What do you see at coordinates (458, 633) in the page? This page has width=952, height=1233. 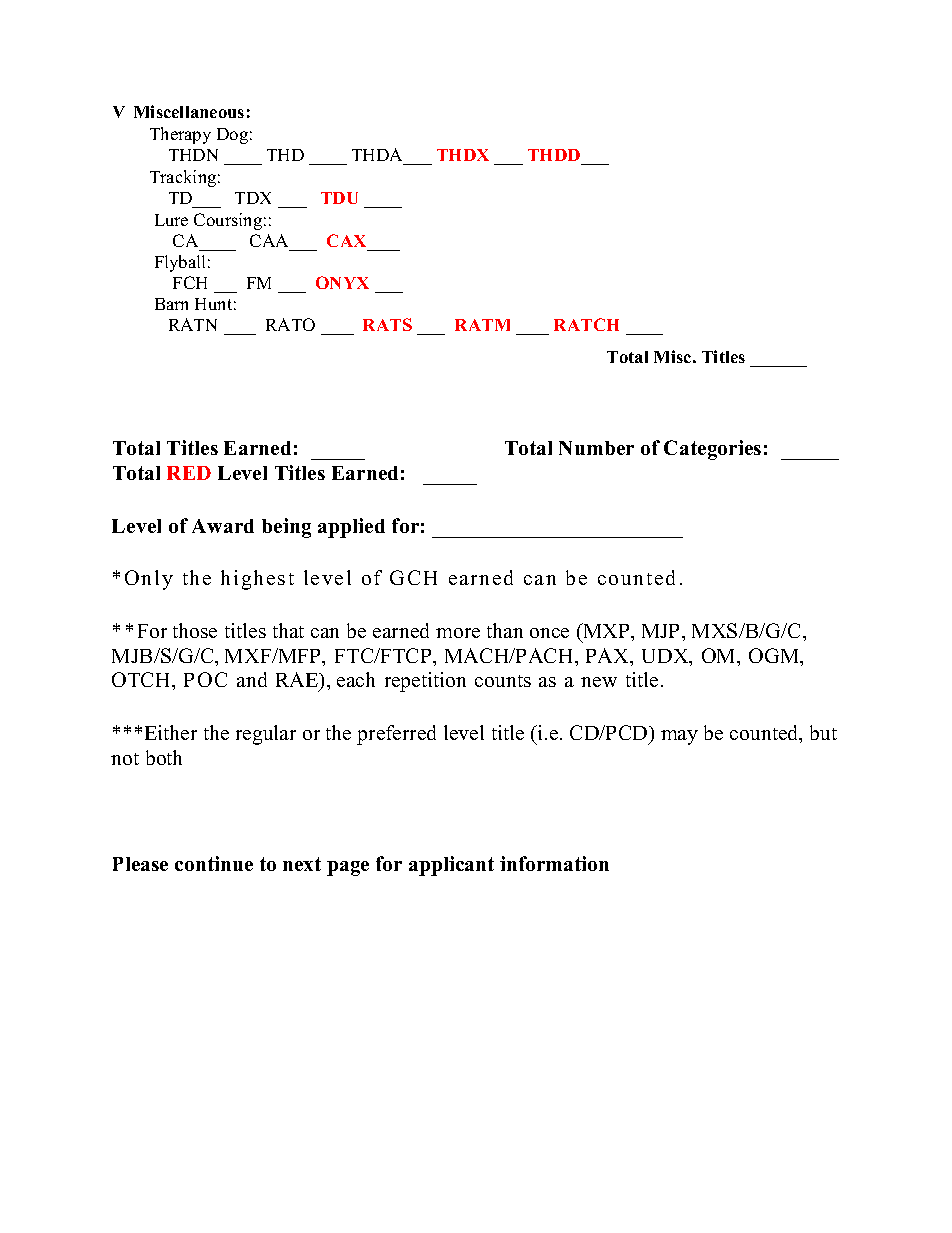 I see `more` at bounding box center [458, 633].
